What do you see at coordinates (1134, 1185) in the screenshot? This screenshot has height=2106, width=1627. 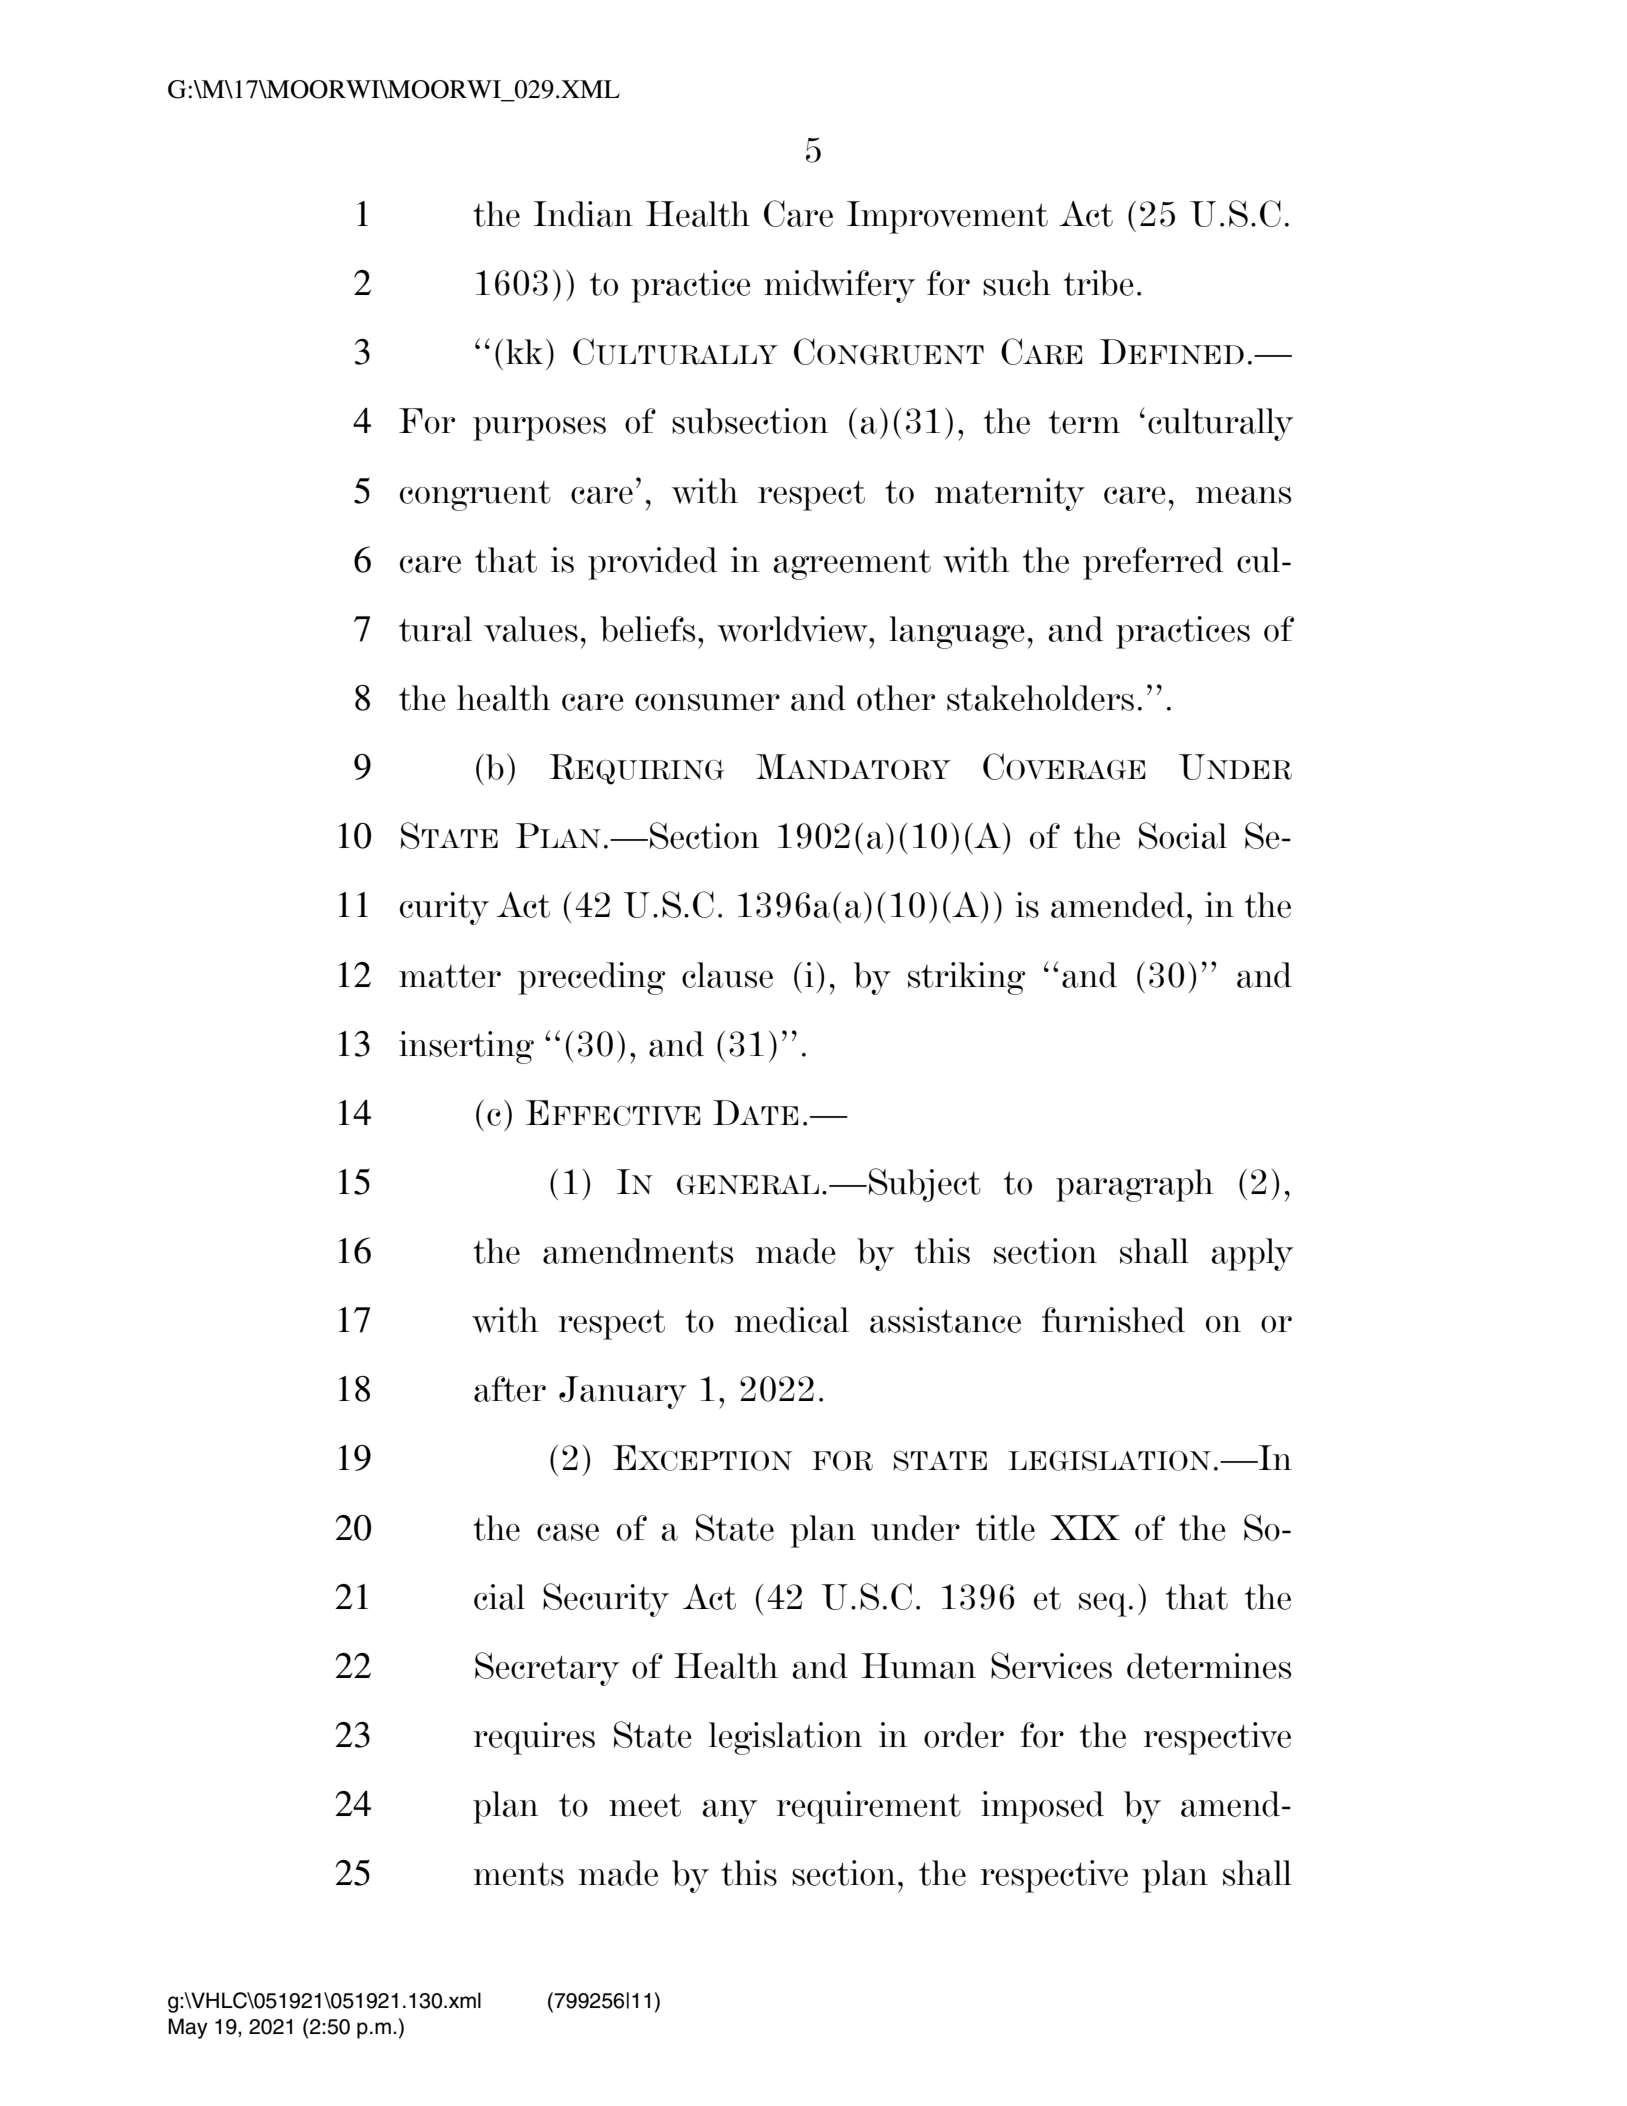 I see `paragraph` at bounding box center [1134, 1185].
